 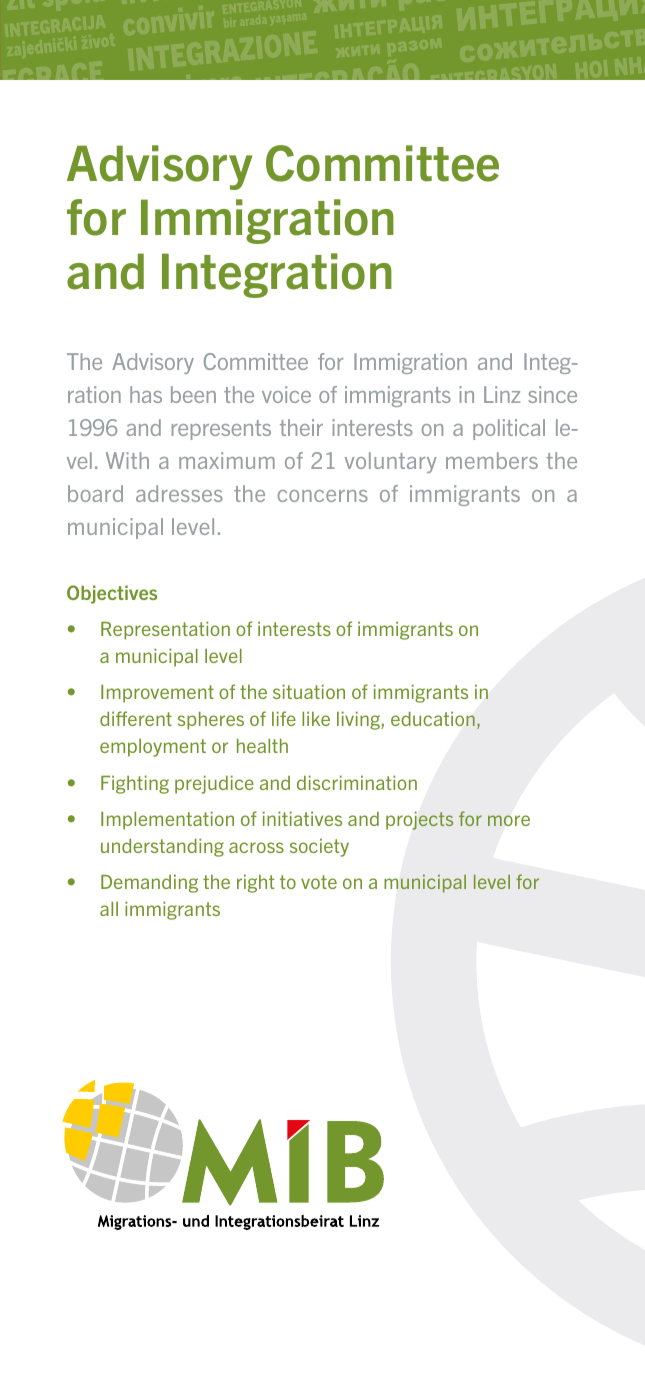 I want to click on political, so click(x=509, y=429).
